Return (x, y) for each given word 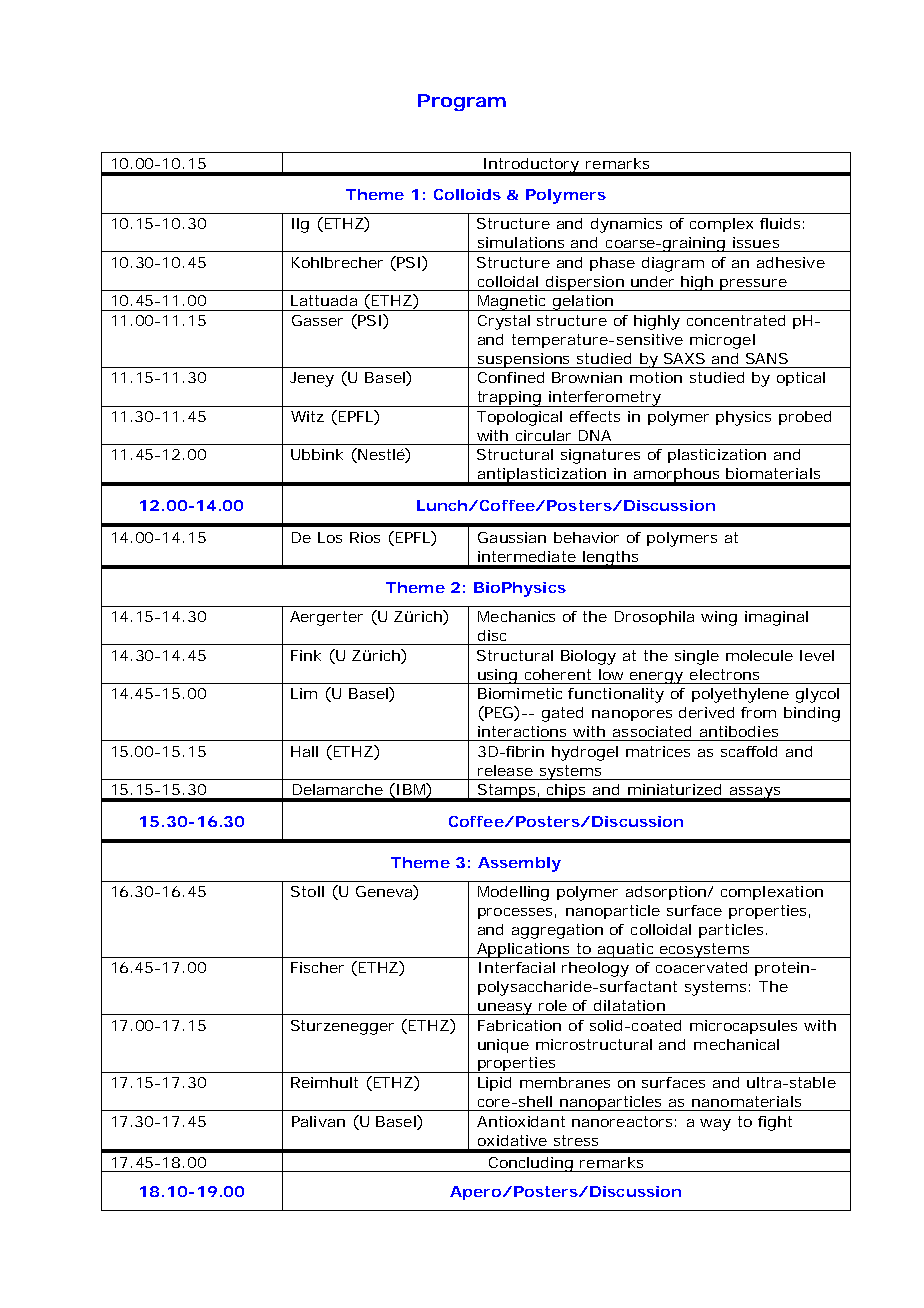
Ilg (300, 225)
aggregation (557, 931)
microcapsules (743, 1027)
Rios (365, 537)
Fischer (317, 967)
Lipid (494, 1084)
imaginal (776, 618)
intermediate (527, 556)
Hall (304, 751)
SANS (767, 358)
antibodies (739, 731)
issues (756, 242)
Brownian (587, 377)
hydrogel (585, 753)
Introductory (530, 166)
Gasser (317, 320)
